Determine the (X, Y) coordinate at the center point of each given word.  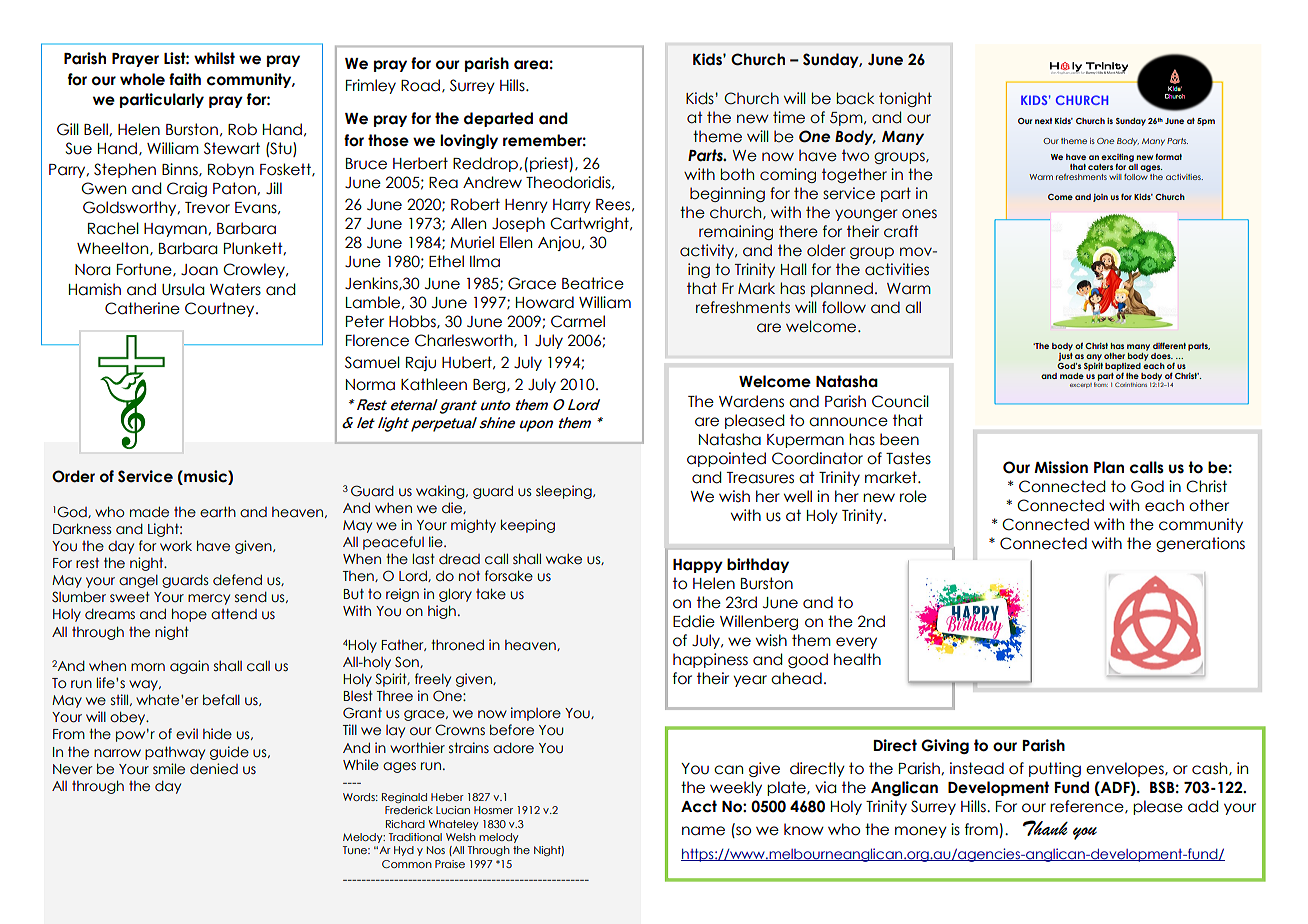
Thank (1045, 828)
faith (185, 79)
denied (214, 769)
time (789, 117)
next (1043, 121)
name (703, 831)
